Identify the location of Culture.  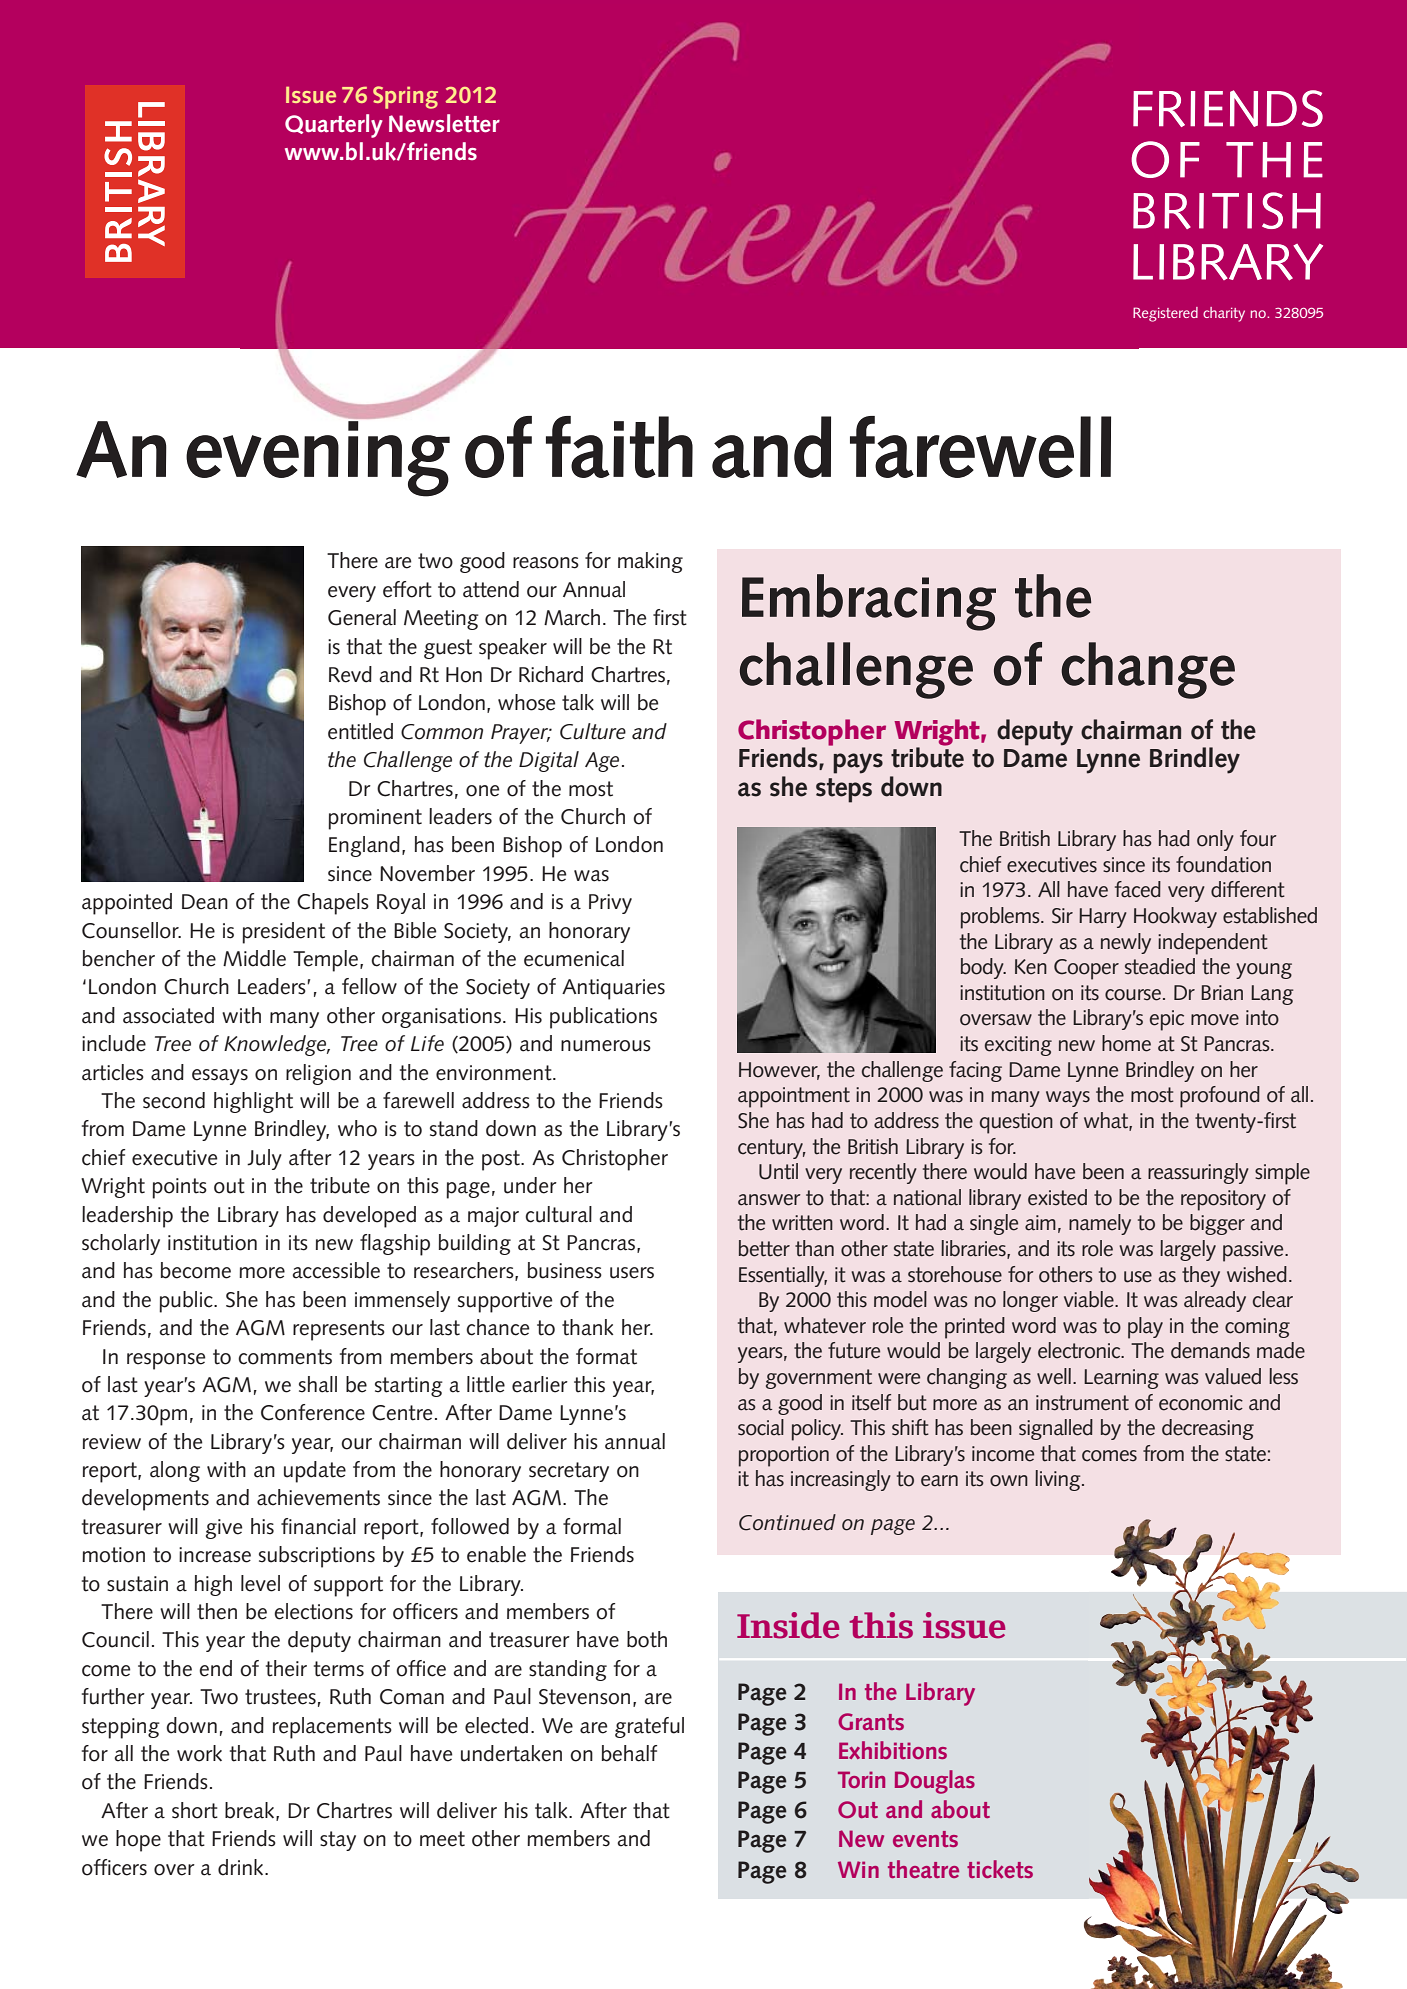
(593, 731).
